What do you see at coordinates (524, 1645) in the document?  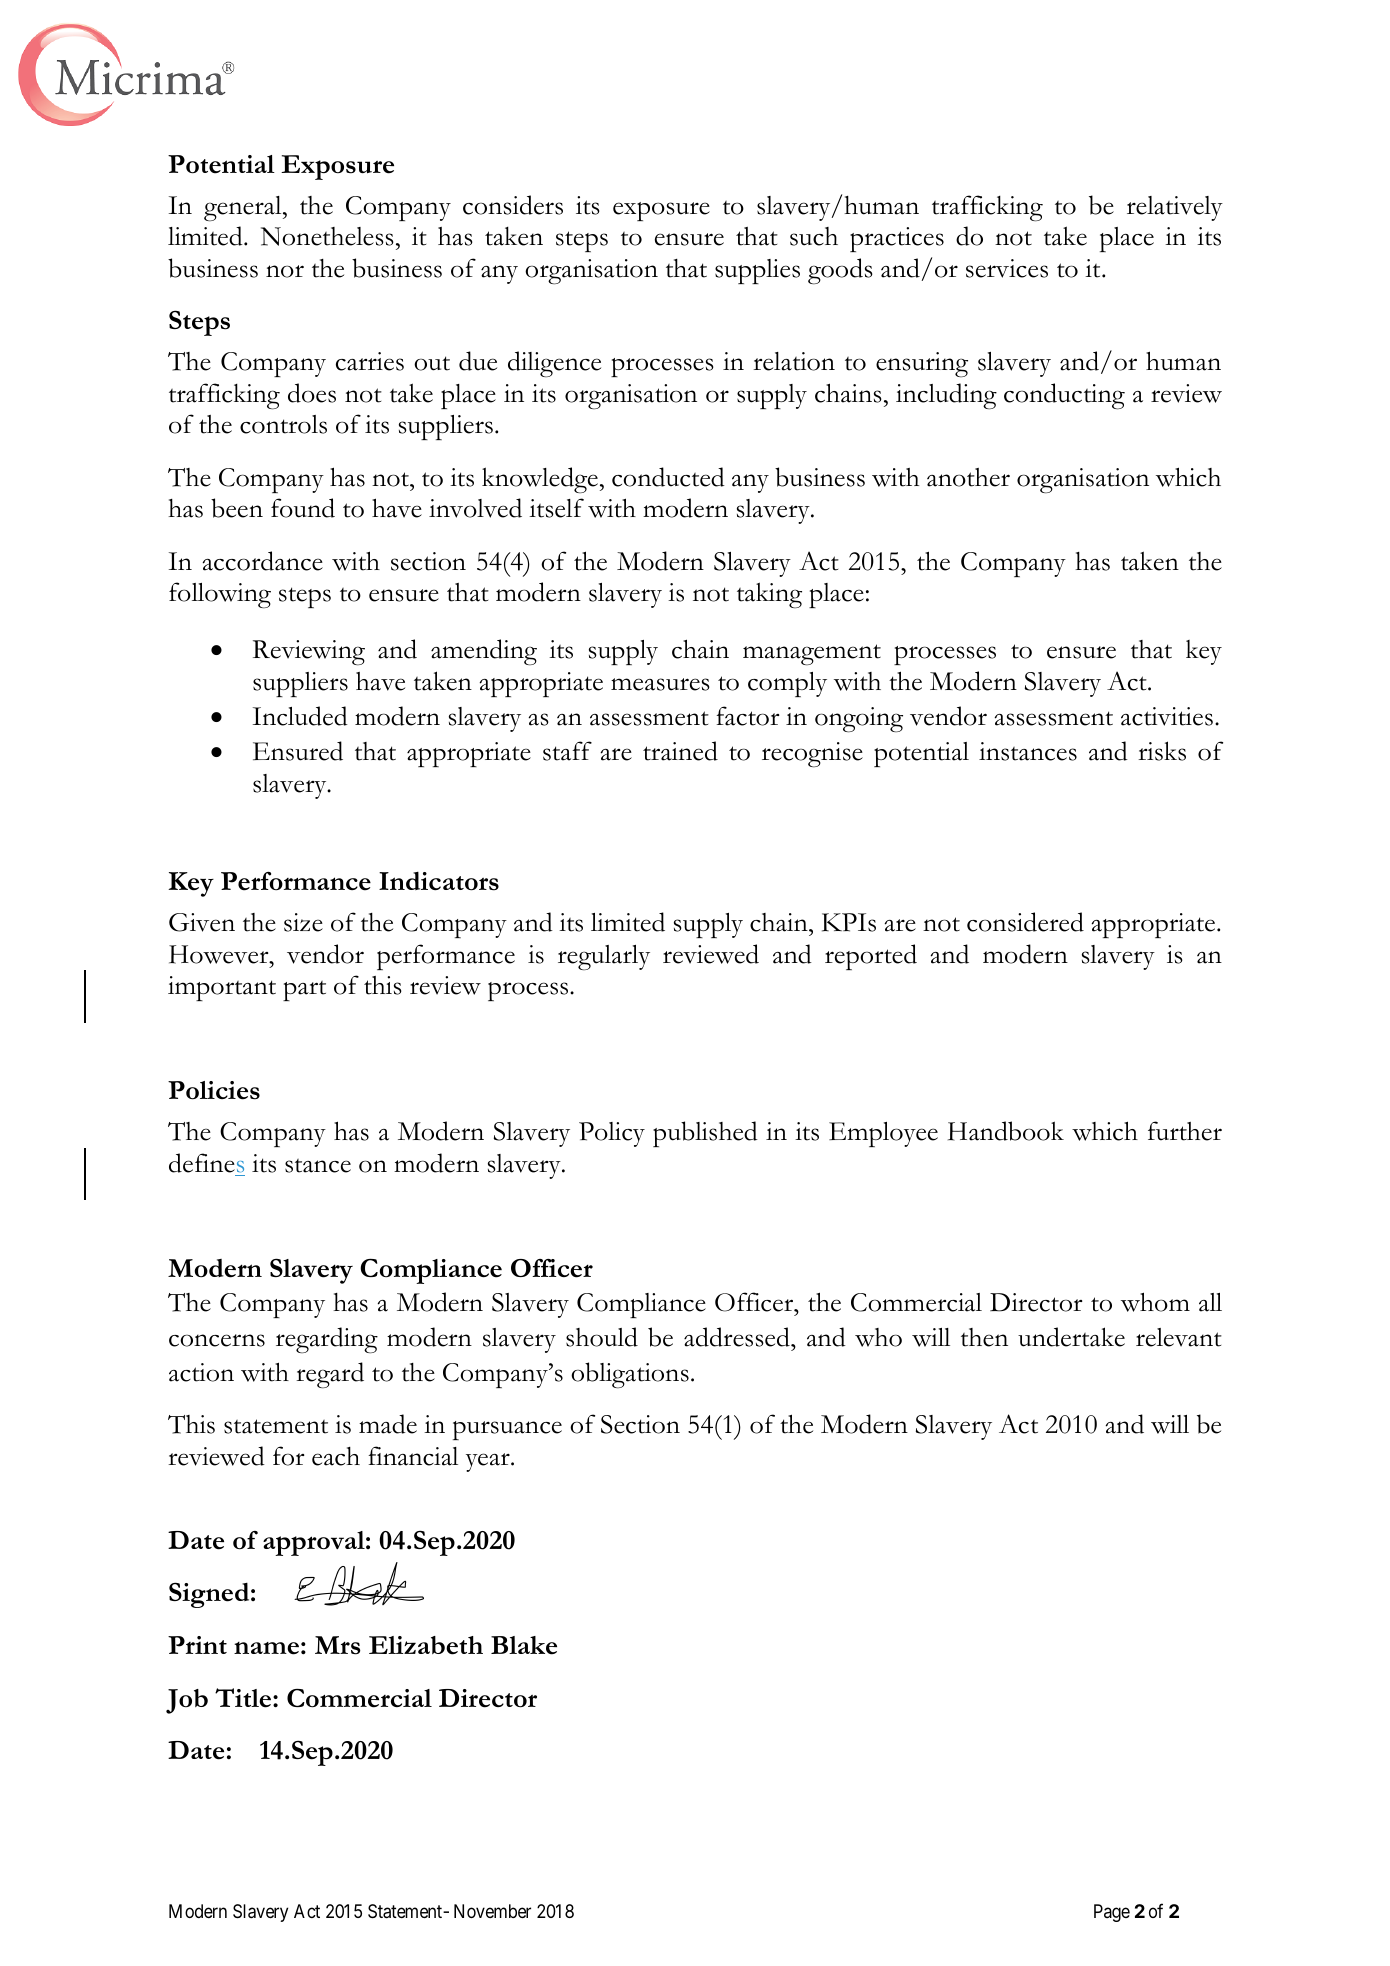 I see `Blake` at bounding box center [524, 1645].
